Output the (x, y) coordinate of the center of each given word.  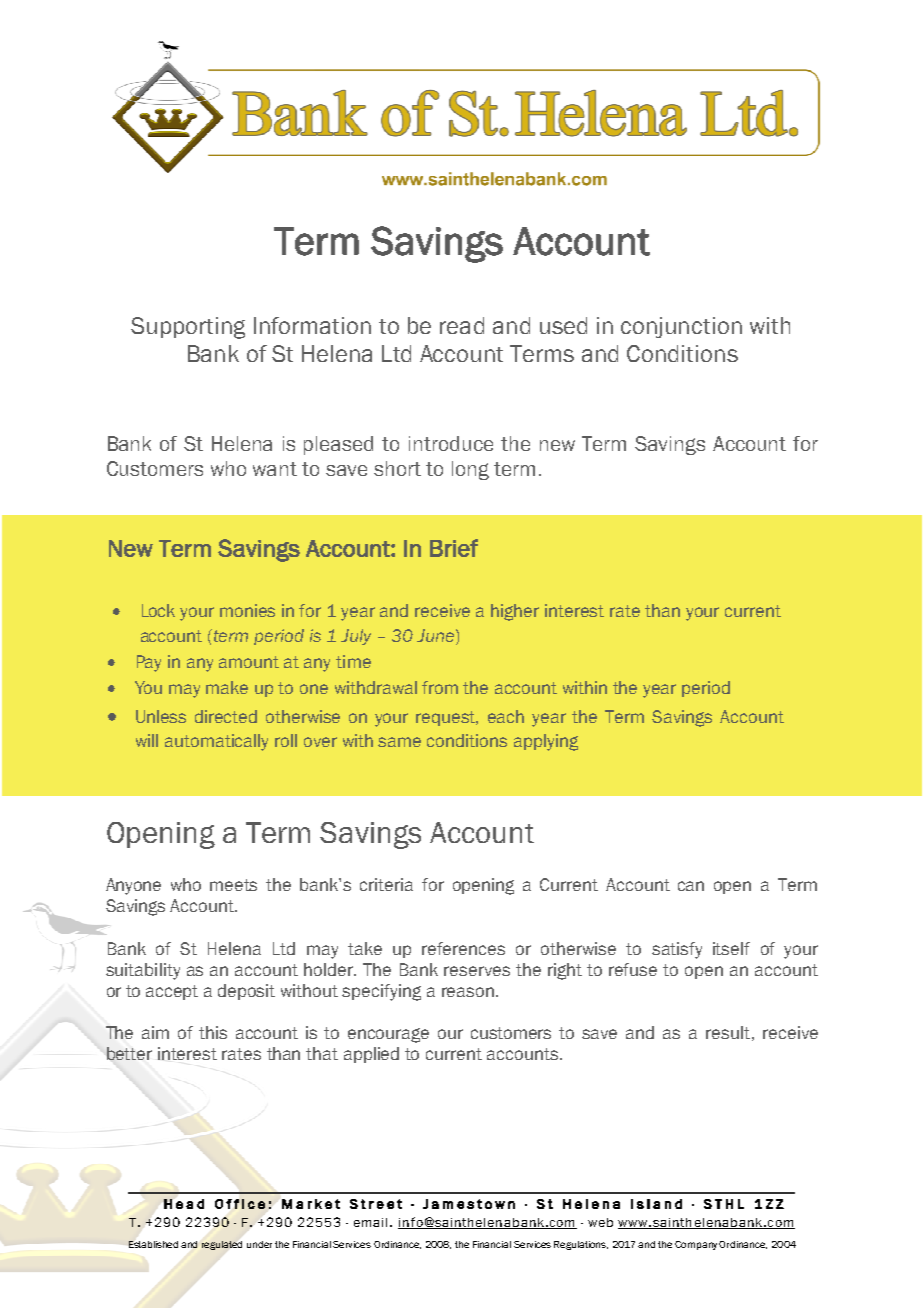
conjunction (681, 327)
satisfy (677, 950)
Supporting (188, 328)
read (462, 325)
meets (233, 885)
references (463, 948)
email (370, 1222)
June (435, 635)
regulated (222, 1245)
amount (249, 662)
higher (515, 612)
